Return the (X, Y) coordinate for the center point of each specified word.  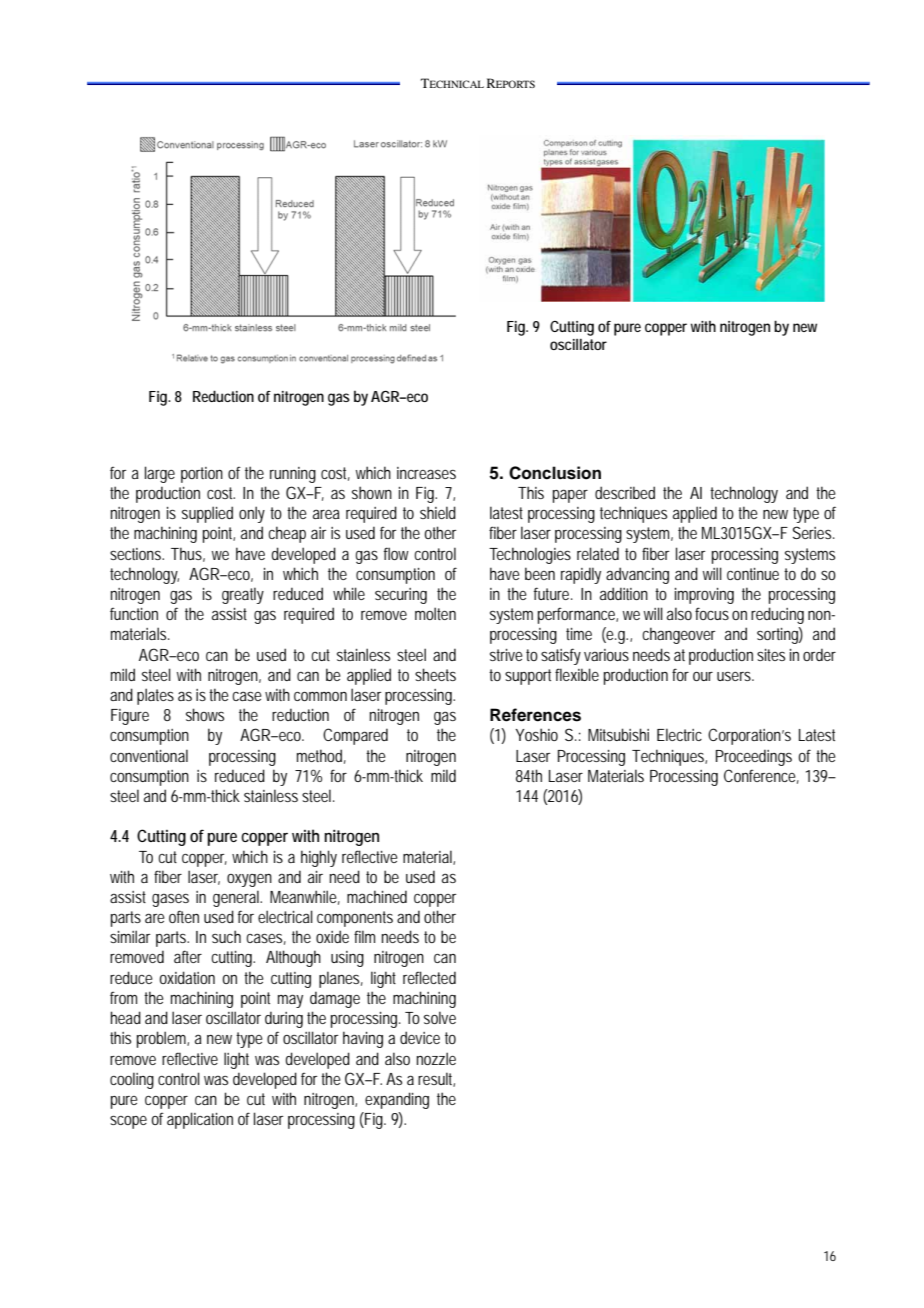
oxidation (187, 977)
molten (435, 613)
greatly (243, 595)
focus (712, 613)
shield (438, 512)
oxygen (249, 880)
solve (440, 1017)
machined (377, 896)
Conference (761, 776)
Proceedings (754, 757)
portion (202, 475)
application (200, 1120)
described (625, 492)
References (535, 715)
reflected (429, 977)
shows (205, 714)
